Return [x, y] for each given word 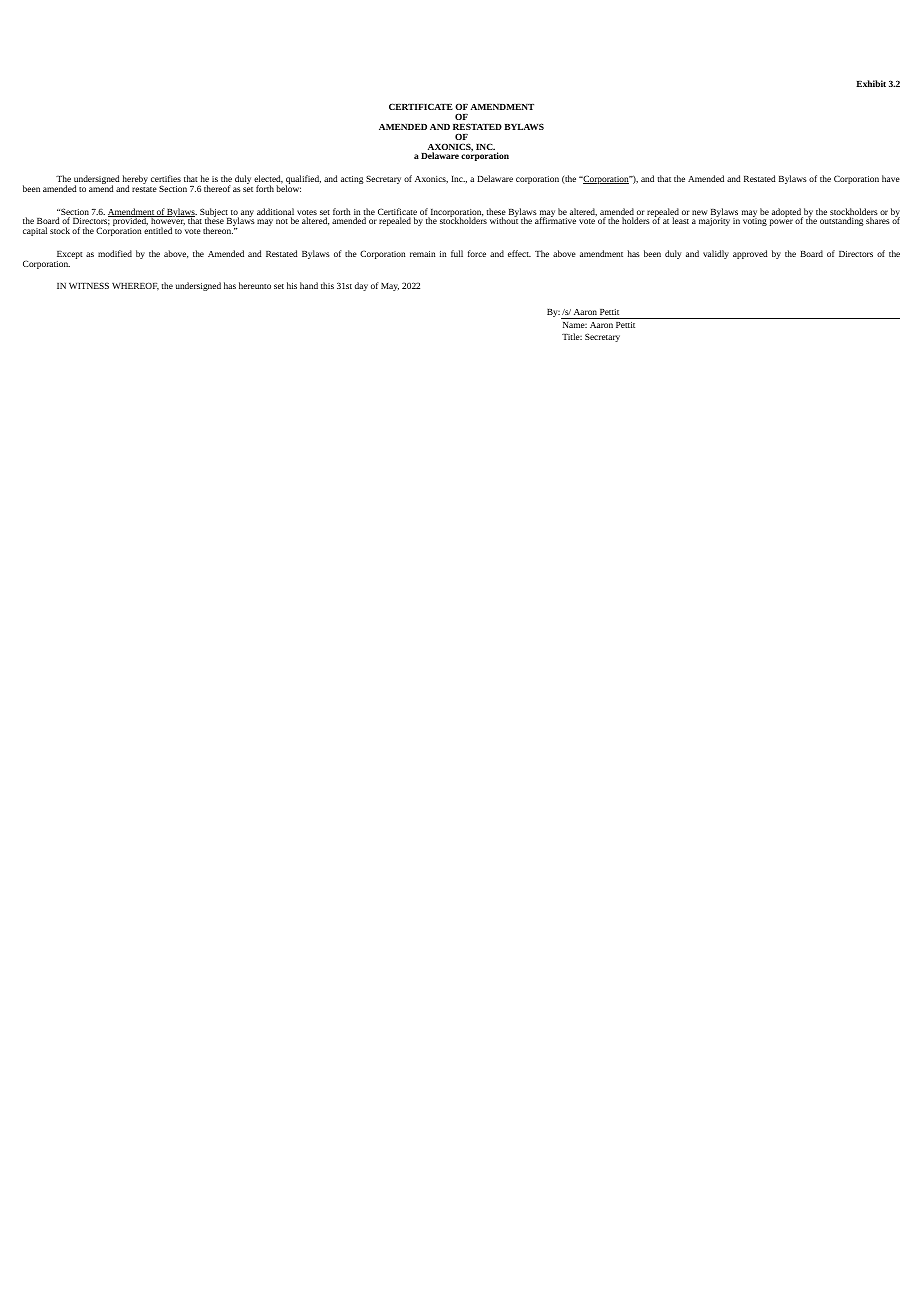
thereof [217, 188]
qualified [303, 181]
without [504, 220]
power [781, 222]
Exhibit [871, 83]
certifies [166, 178]
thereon [218, 230]
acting [352, 180]
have [891, 178]
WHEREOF [135, 286]
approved [750, 254]
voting [755, 221]
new [700, 212]
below [288, 187]
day [361, 286]
